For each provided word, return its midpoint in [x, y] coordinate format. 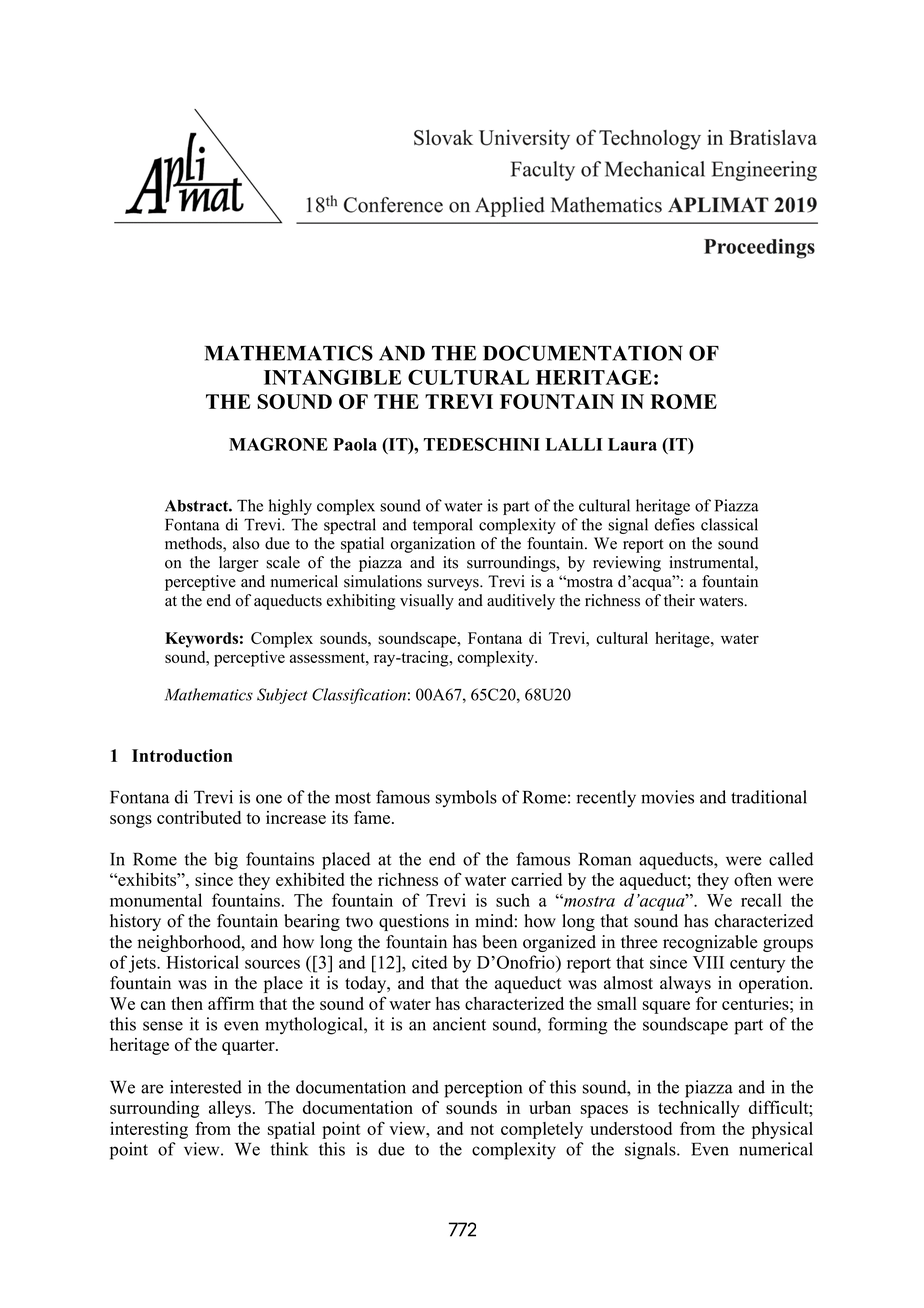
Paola [355, 444]
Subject [282, 696]
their [679, 600]
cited [429, 962]
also [246, 543]
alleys [231, 1109]
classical [729, 524]
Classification [359, 696]
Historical [202, 962]
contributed [199, 817]
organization [433, 545]
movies [667, 797]
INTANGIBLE [333, 377]
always [685, 984]
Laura [632, 444]
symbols [466, 799]
